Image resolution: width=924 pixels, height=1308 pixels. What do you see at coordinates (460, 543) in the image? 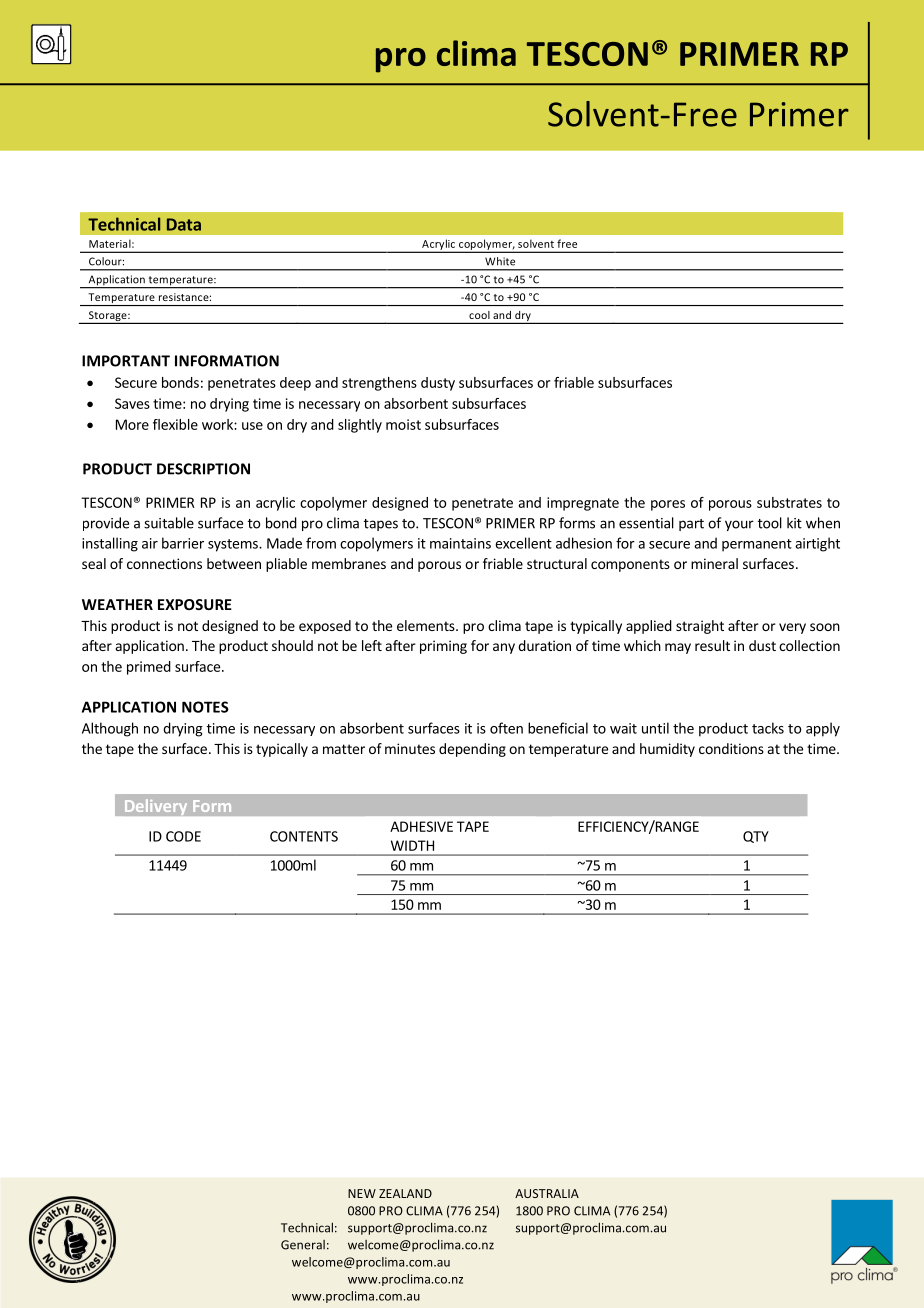
I see `maintains` at bounding box center [460, 543].
